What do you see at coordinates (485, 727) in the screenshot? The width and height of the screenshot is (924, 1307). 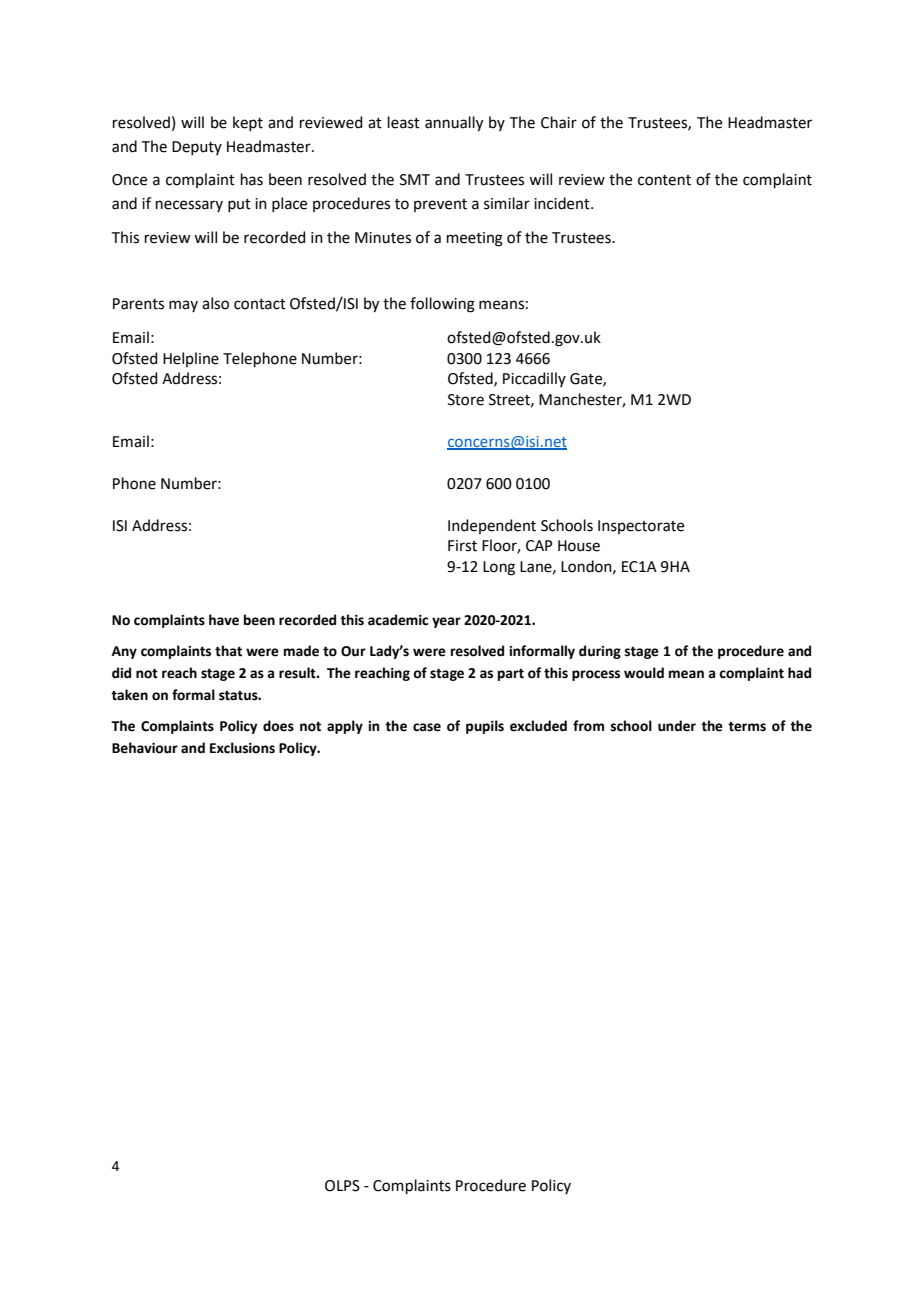 I see `pupils` at bounding box center [485, 727].
